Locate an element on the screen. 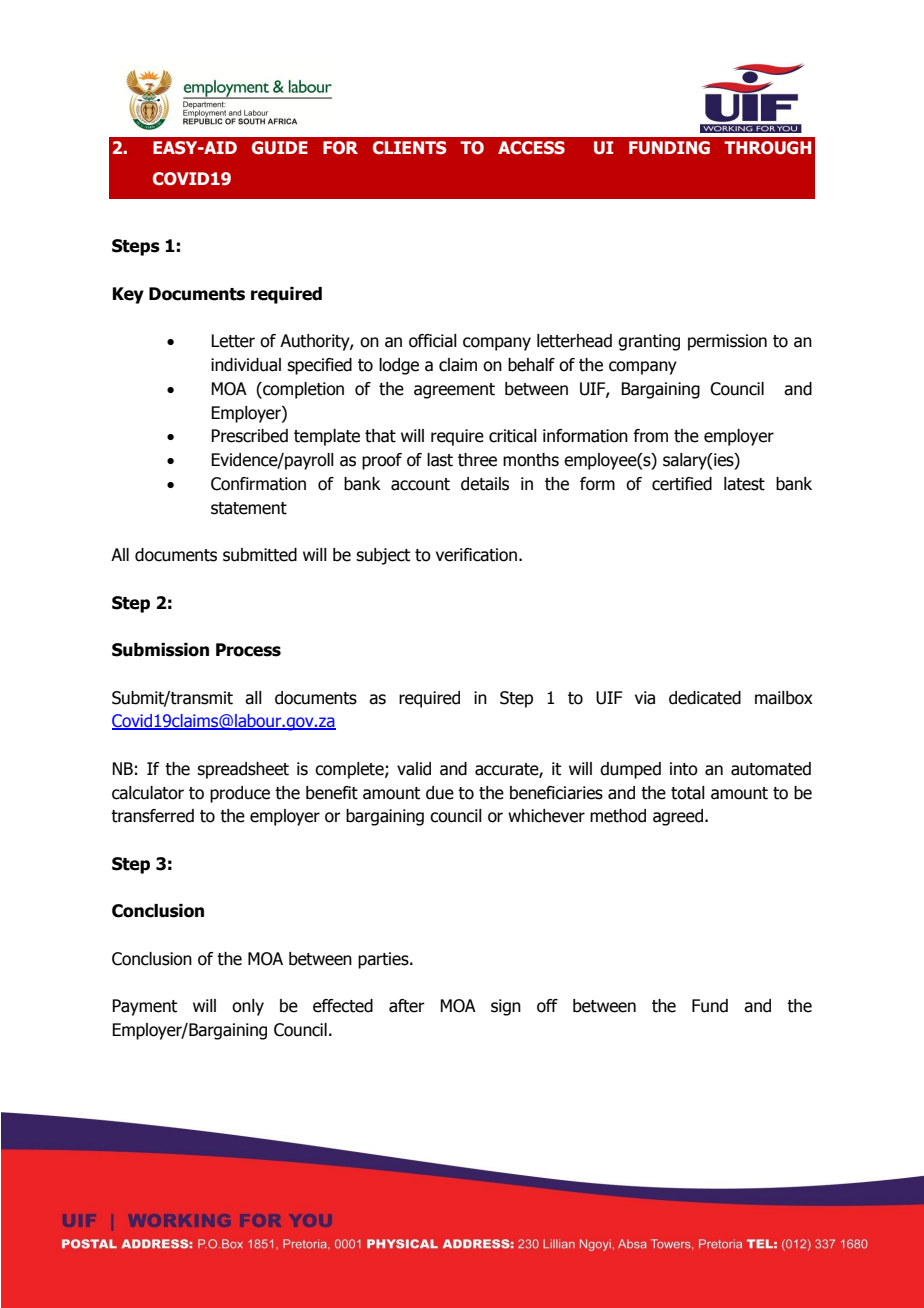 This screenshot has height=1308, width=924. valid is located at coordinates (414, 769).
